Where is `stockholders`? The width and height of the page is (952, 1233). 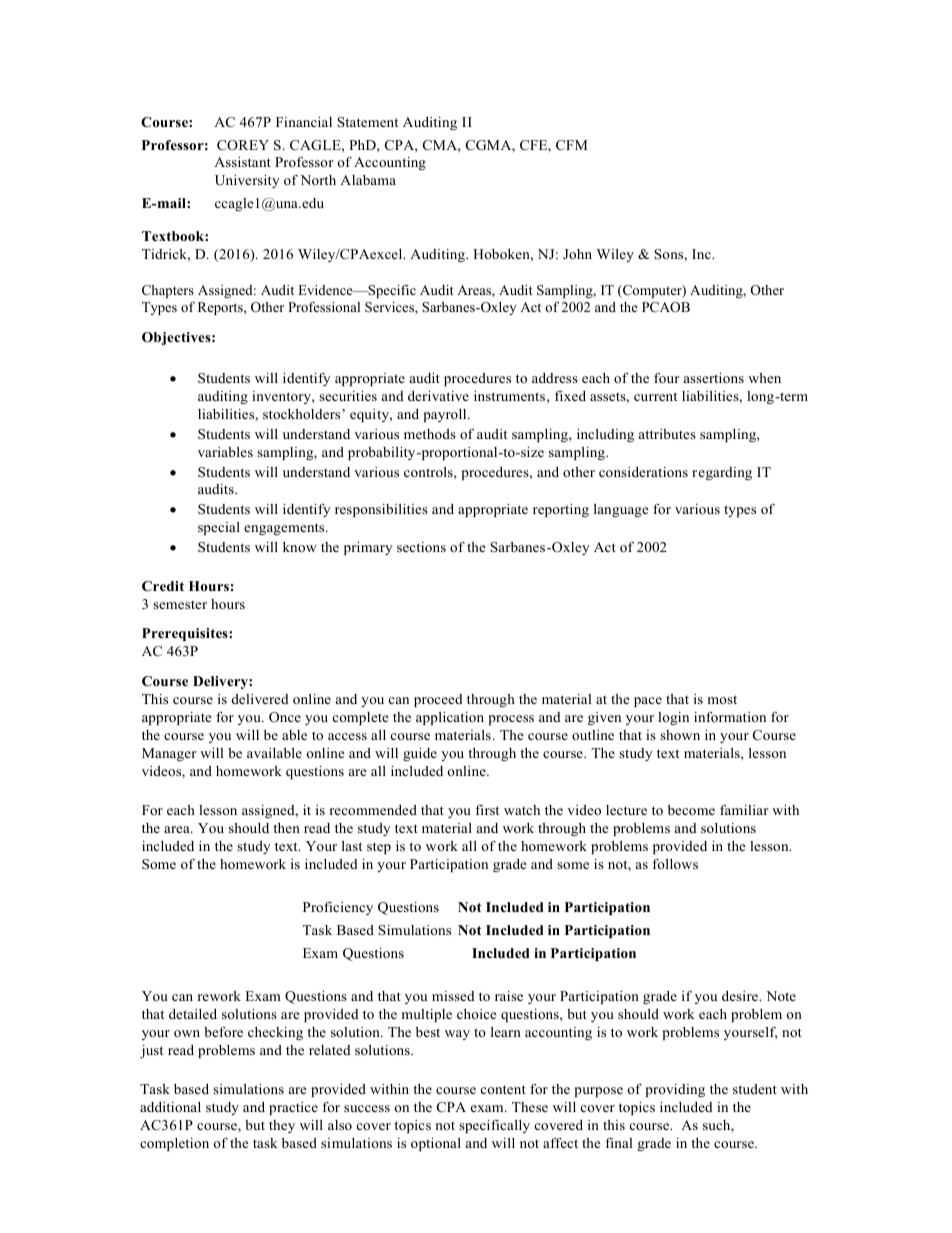
stockholders is located at coordinates (303, 414).
